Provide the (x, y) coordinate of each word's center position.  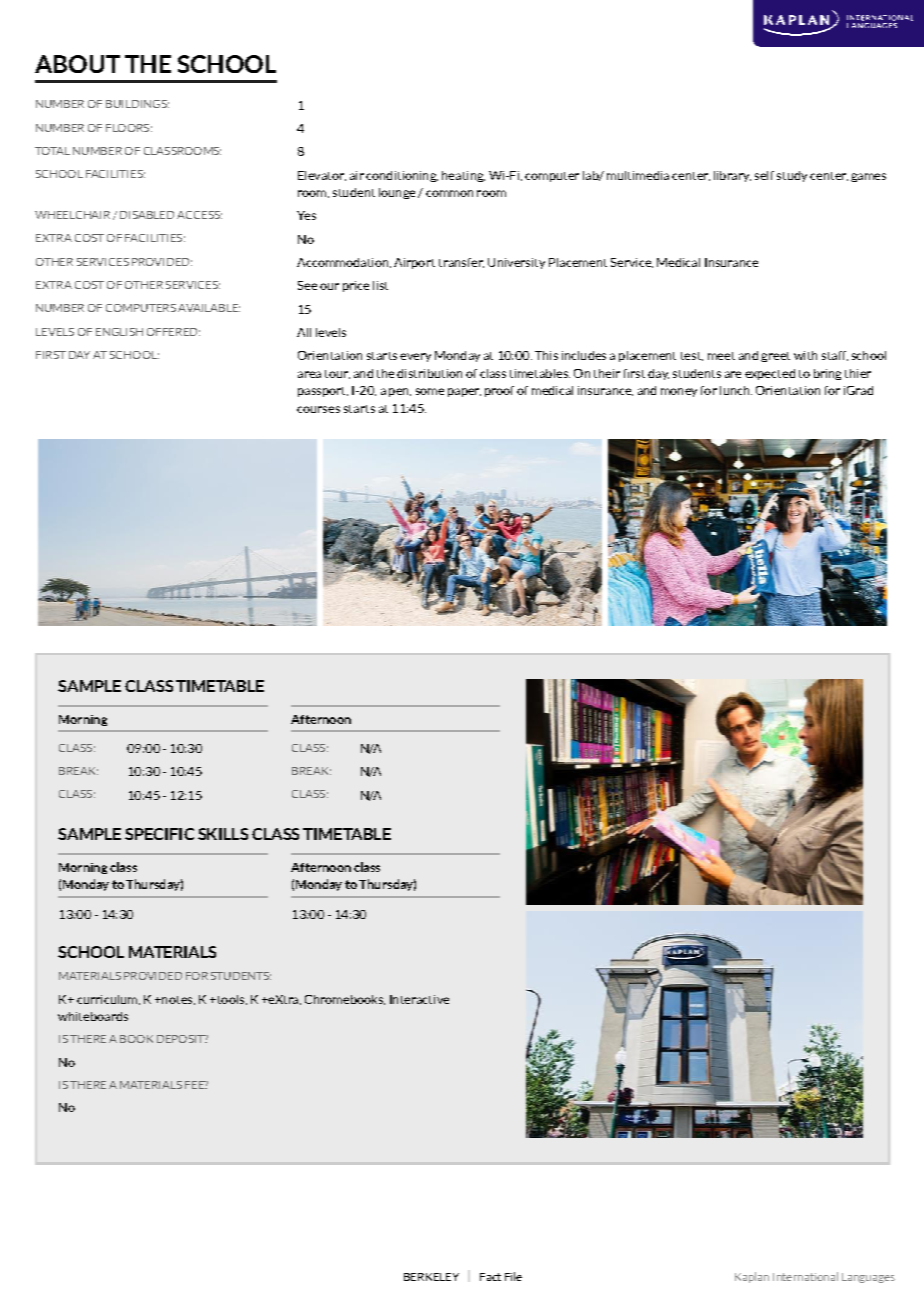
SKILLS (223, 834)
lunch (736, 390)
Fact (490, 1277)
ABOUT (77, 64)
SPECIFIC (159, 834)
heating (463, 176)
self (764, 175)
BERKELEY (431, 1277)
